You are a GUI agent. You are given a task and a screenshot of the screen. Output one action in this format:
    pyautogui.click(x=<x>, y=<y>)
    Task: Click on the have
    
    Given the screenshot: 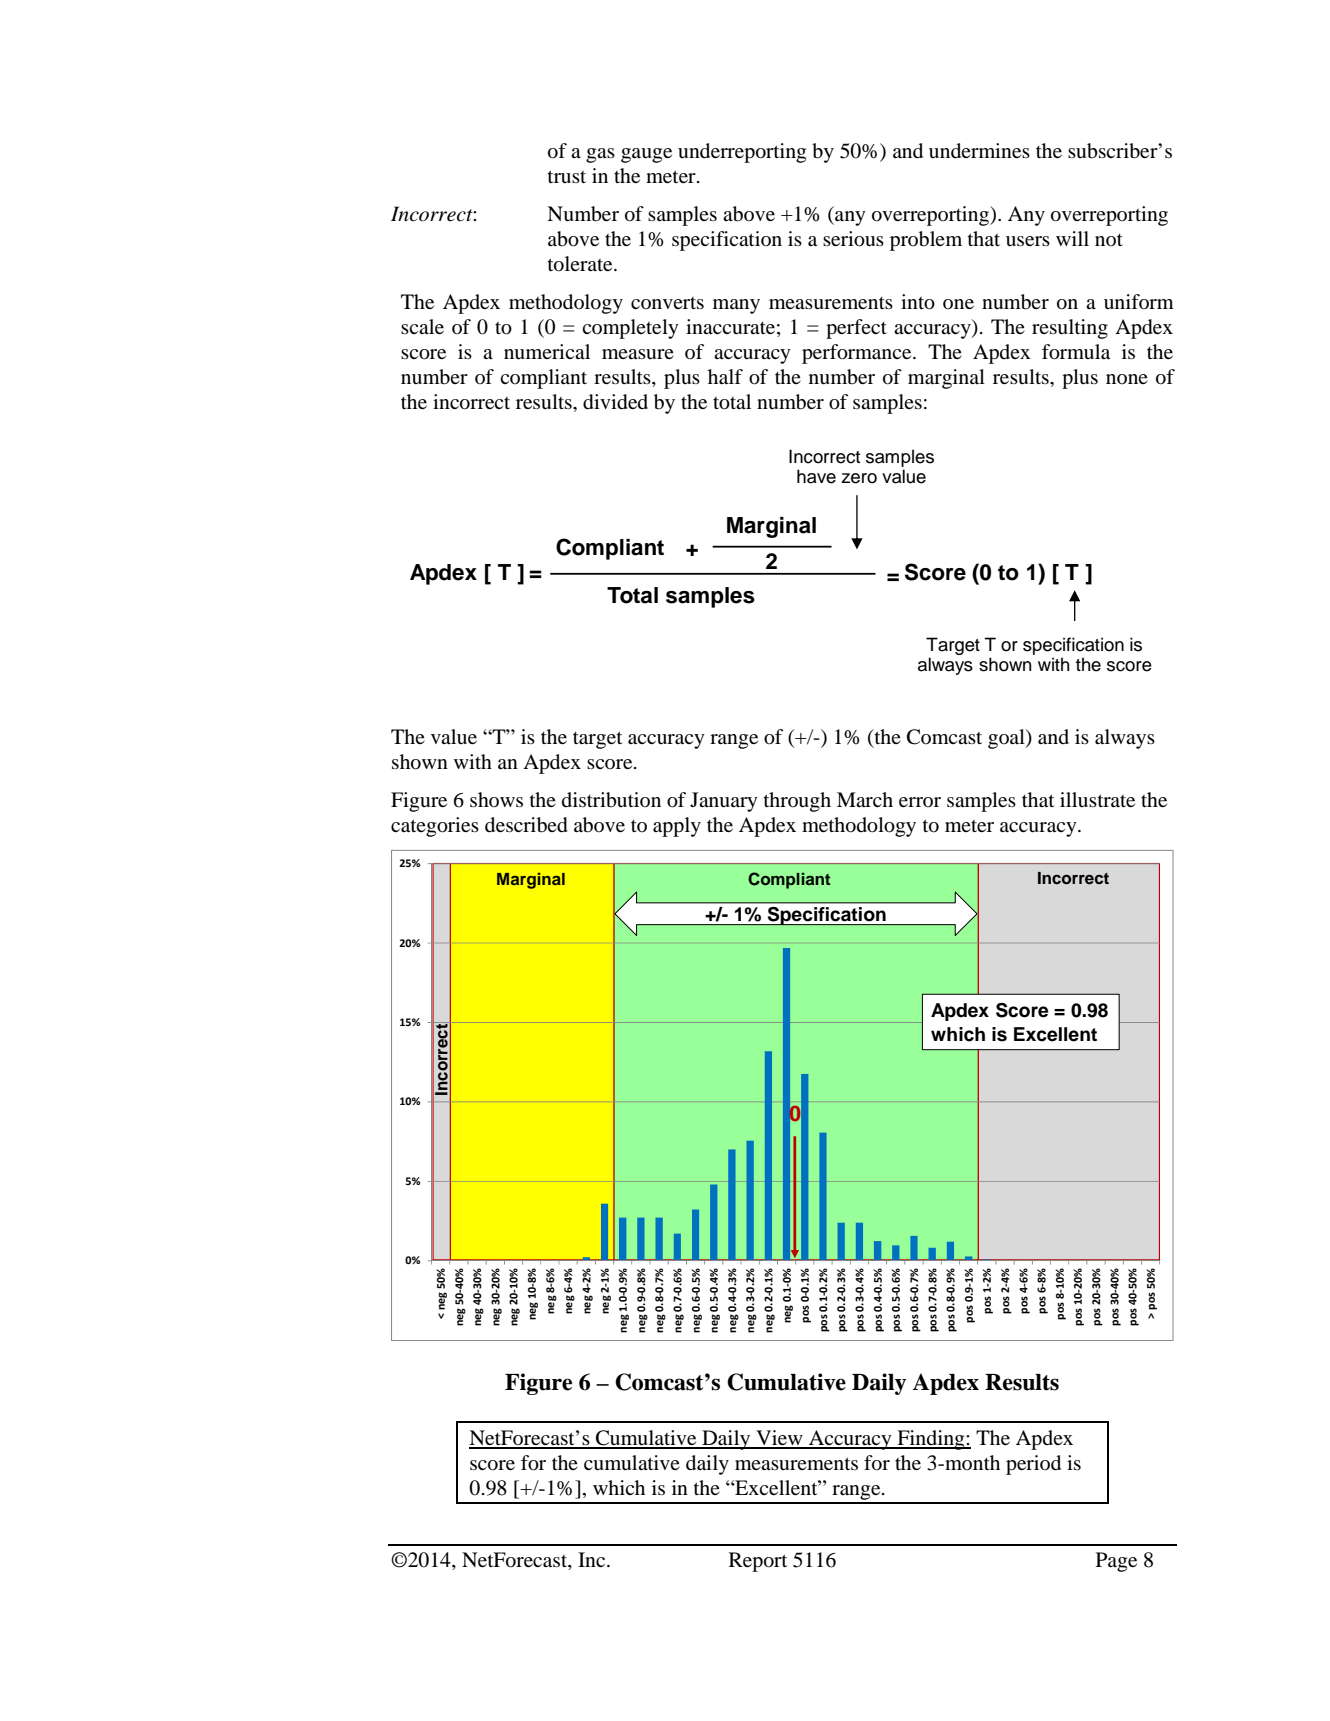 What is the action you would take?
    pyautogui.click(x=816, y=476)
